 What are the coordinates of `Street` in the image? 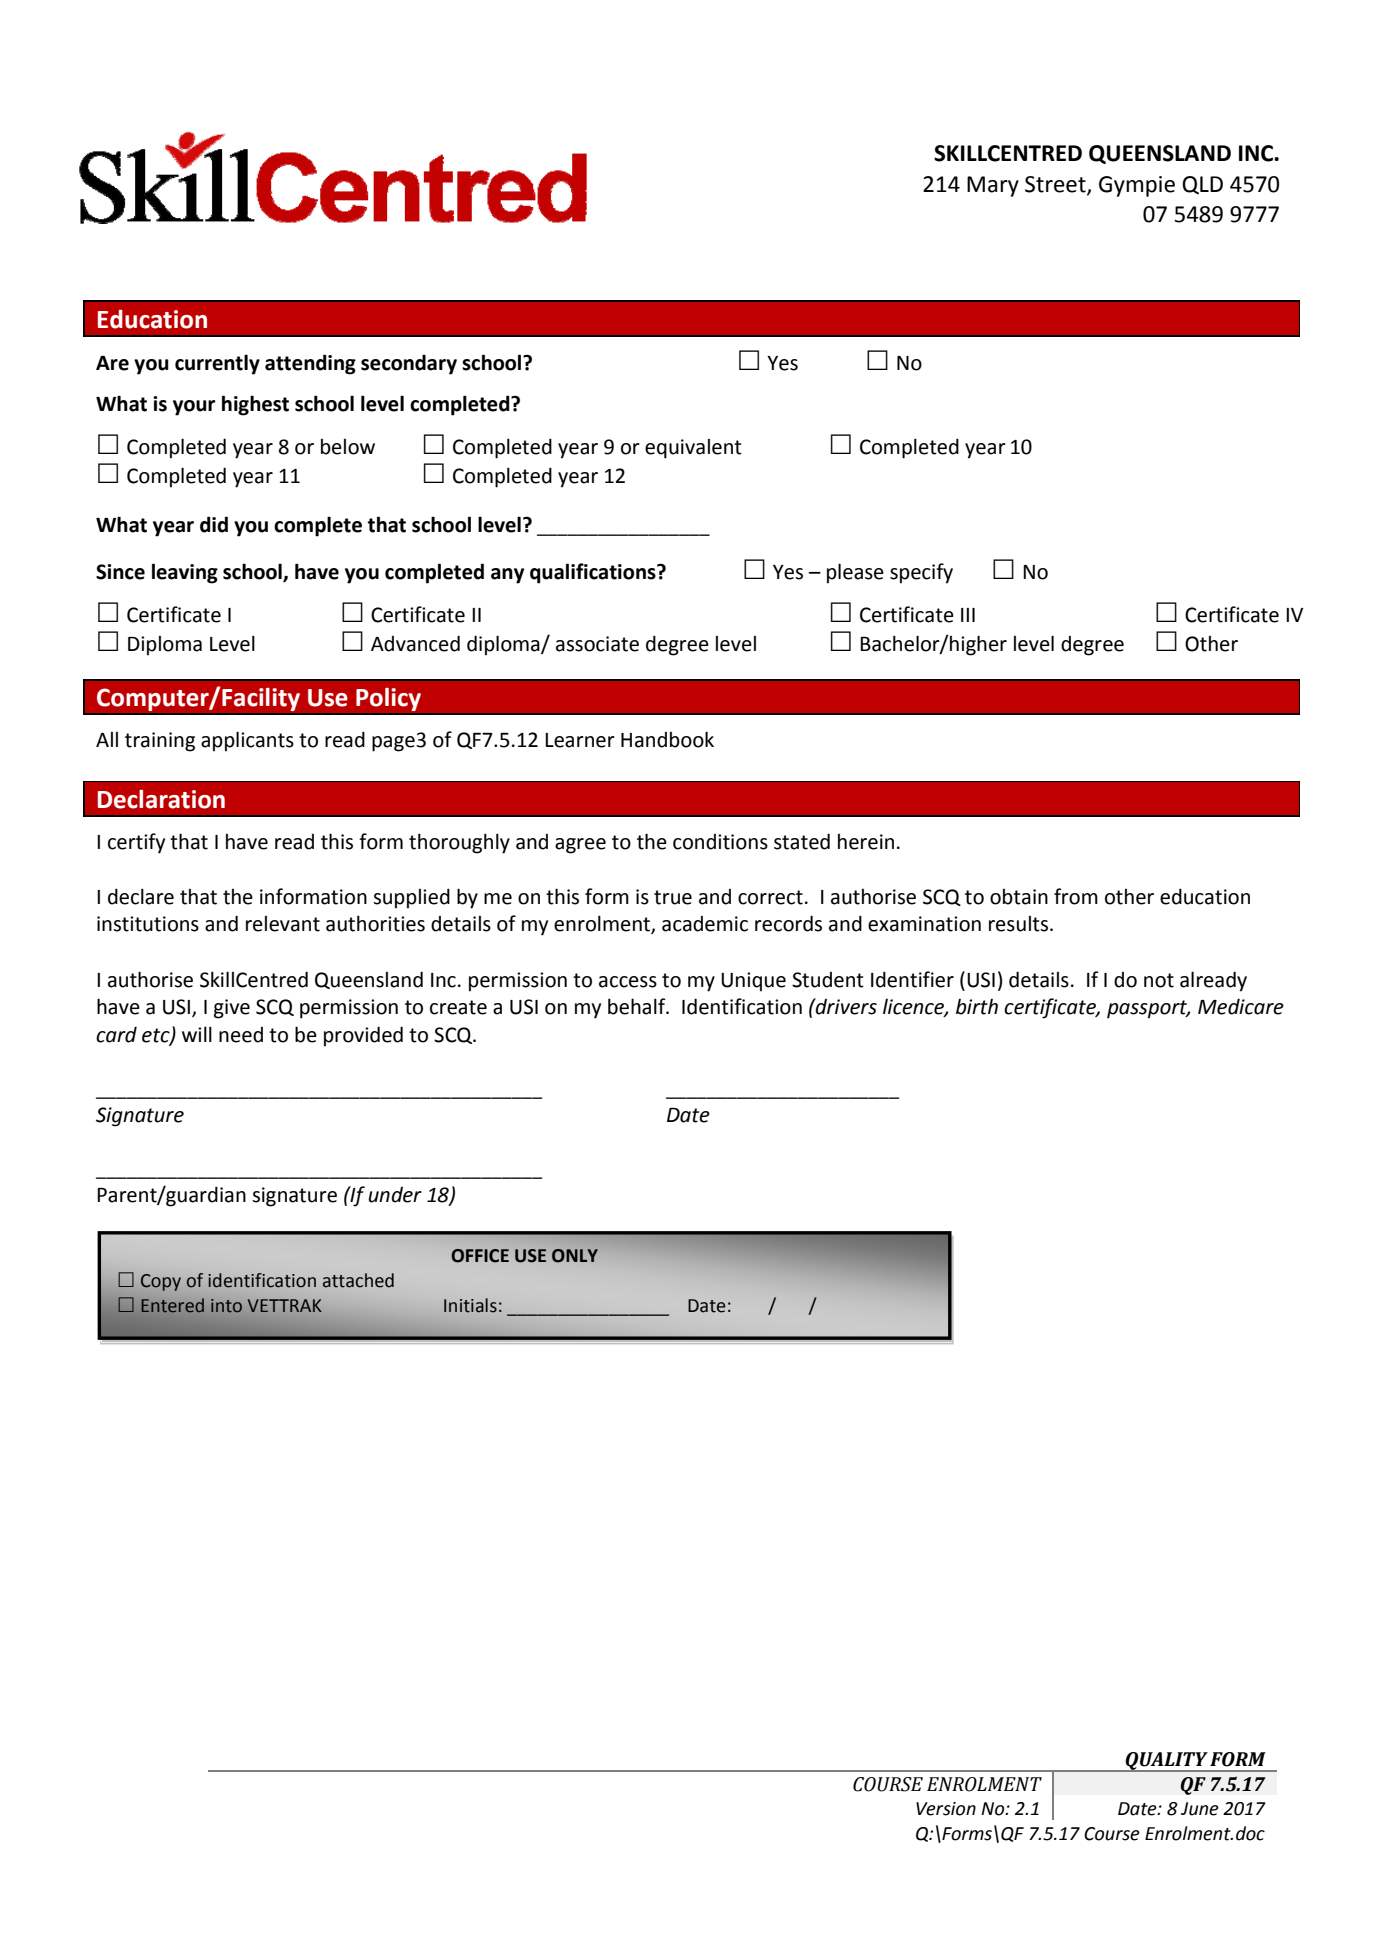 It's located at (1056, 185).
